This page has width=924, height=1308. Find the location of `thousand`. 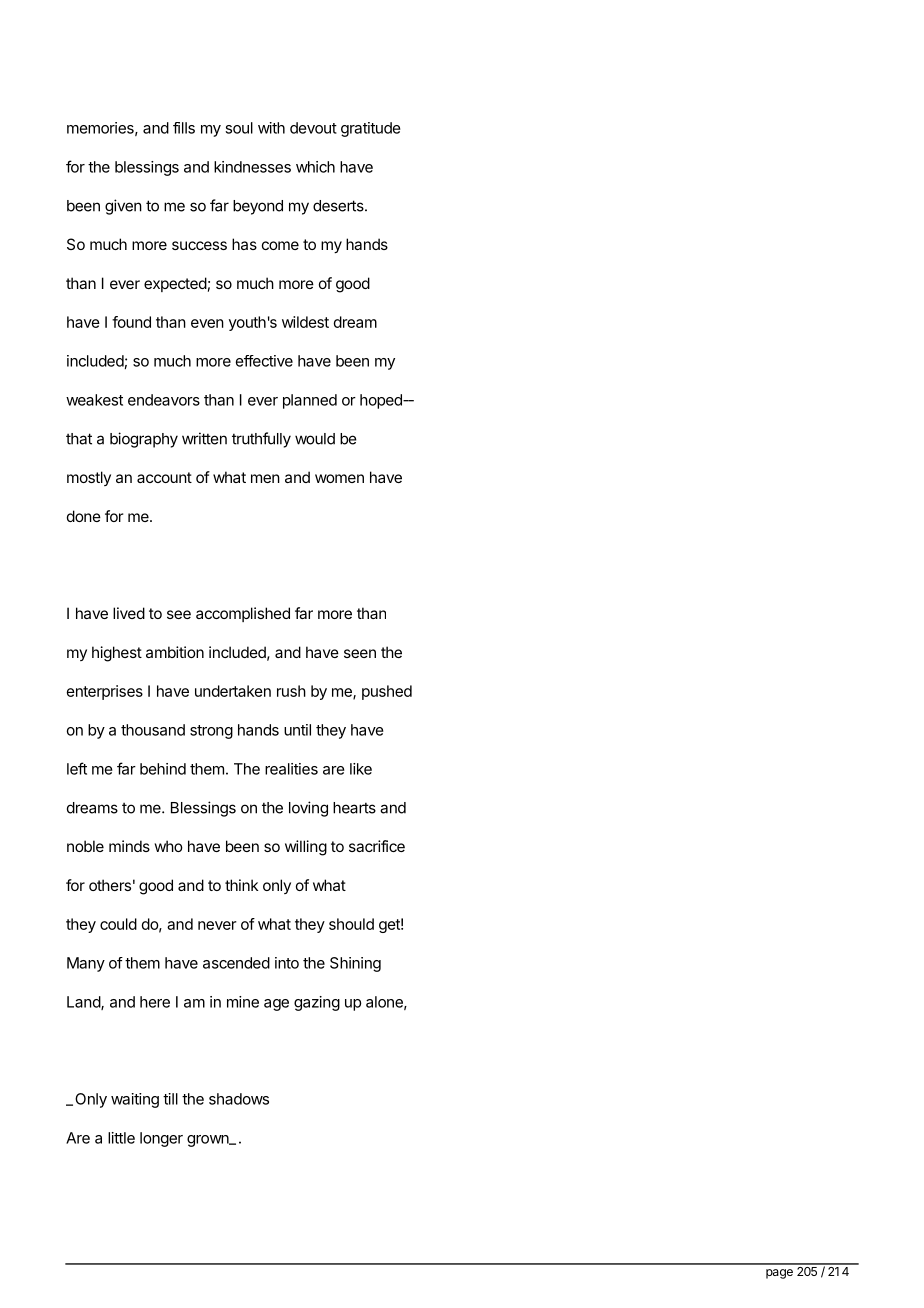

thousand is located at coordinates (153, 730).
